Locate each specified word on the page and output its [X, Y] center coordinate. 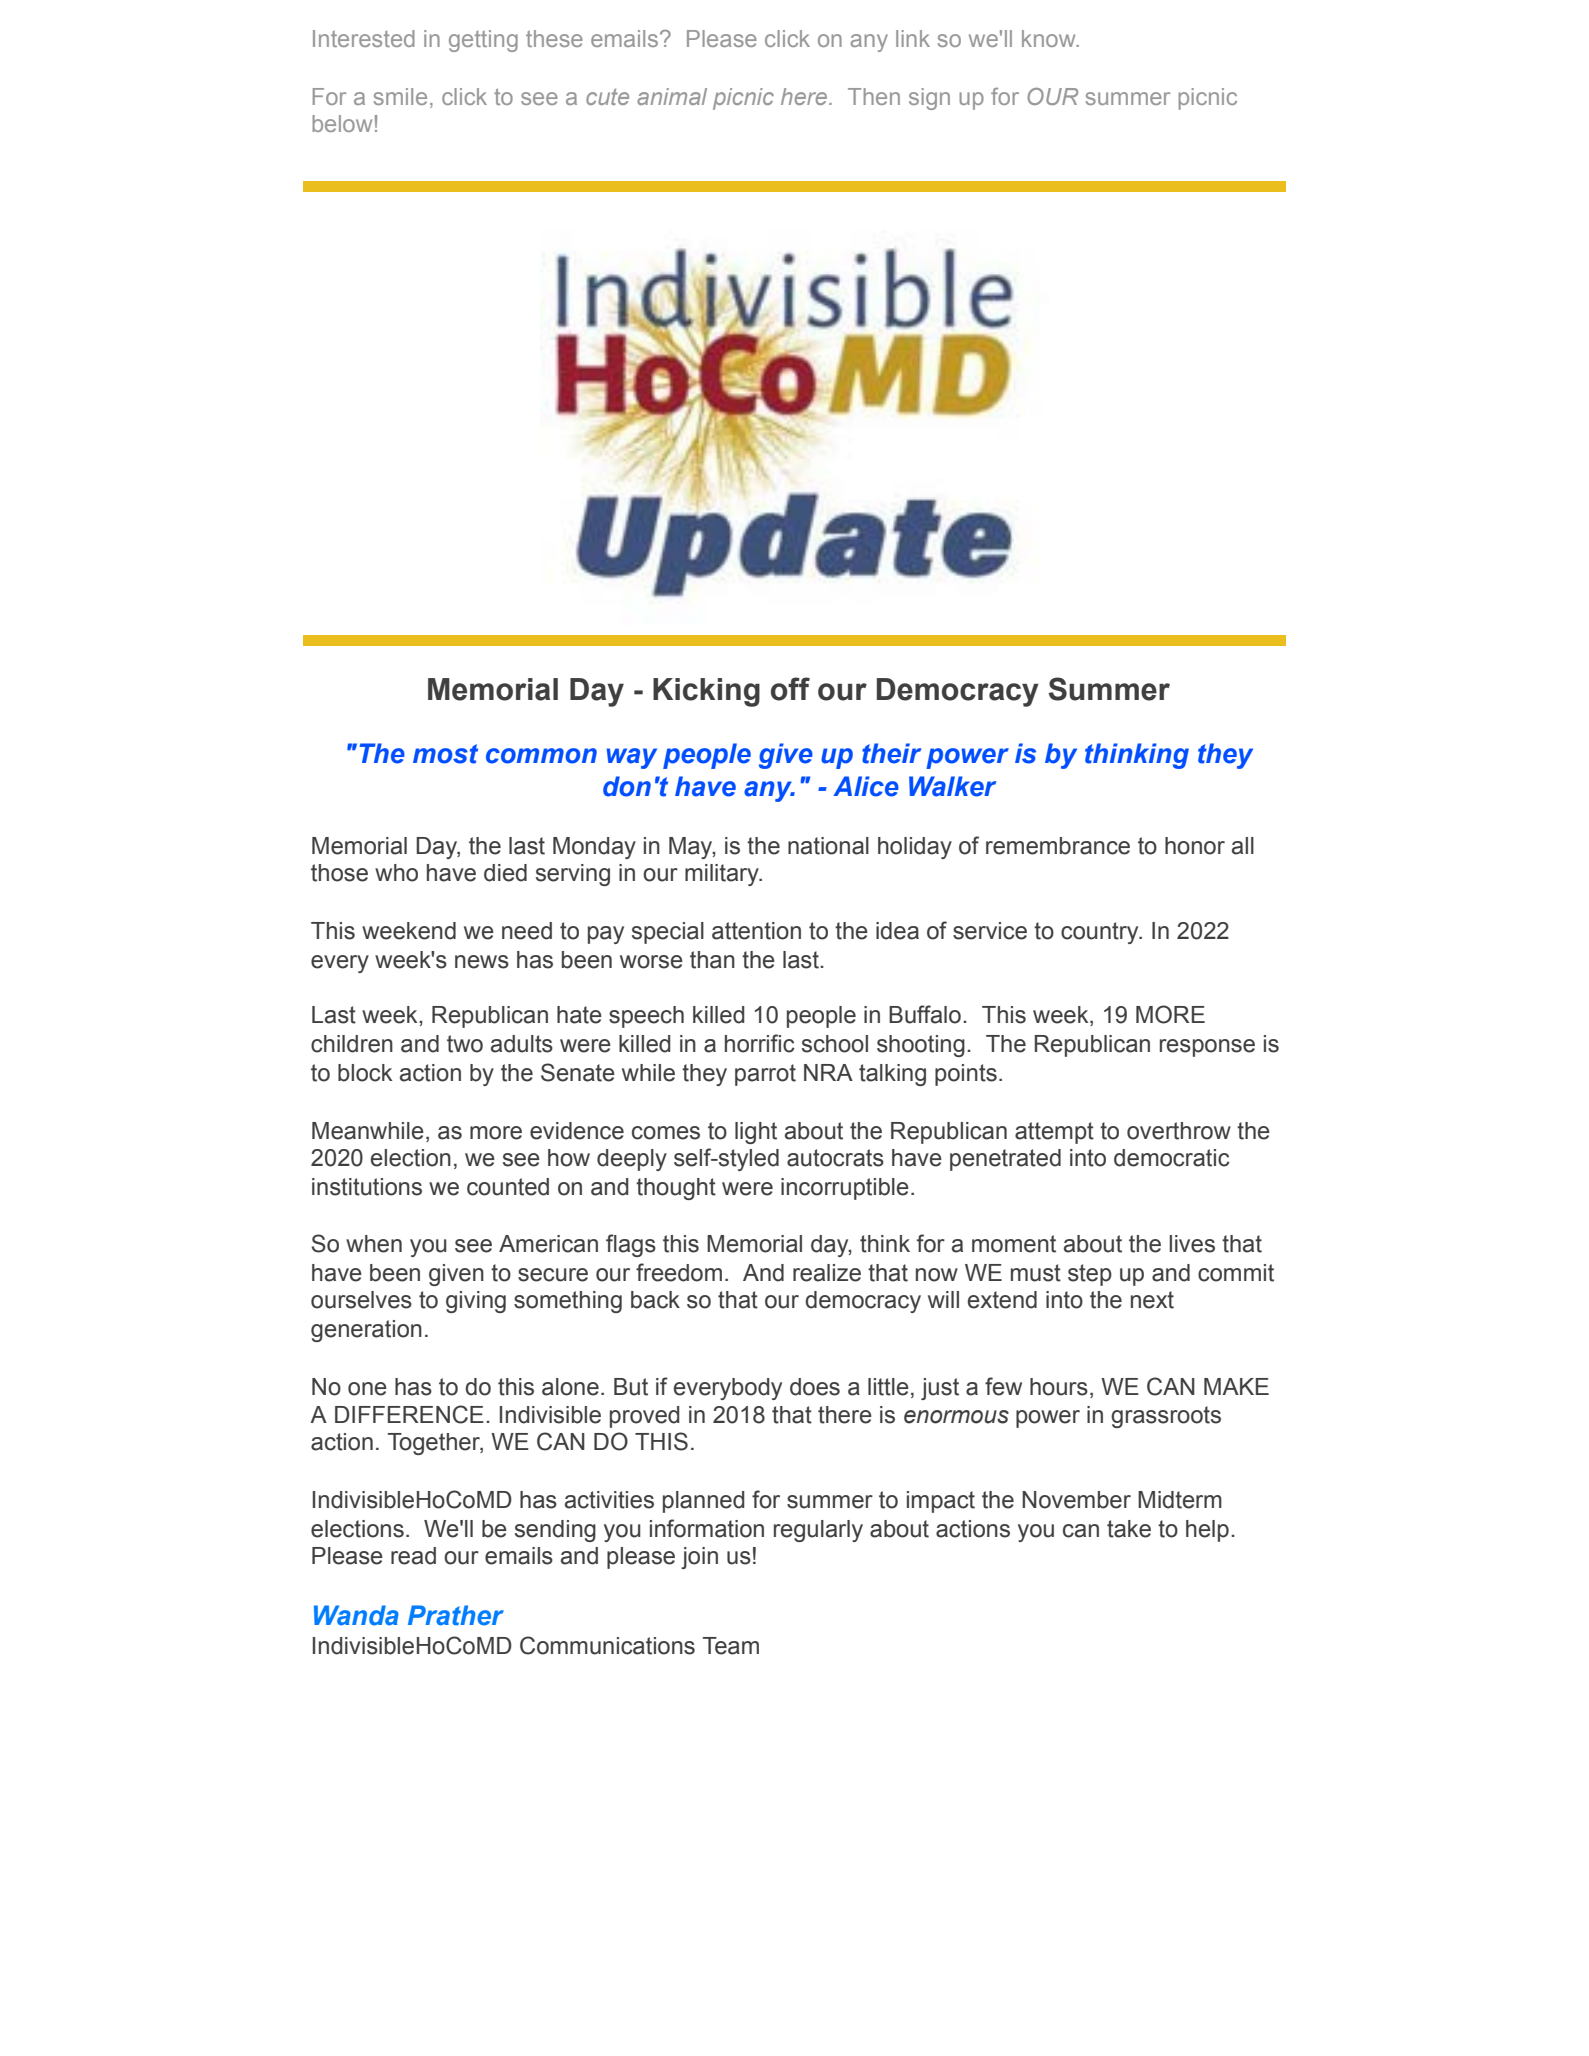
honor [1195, 846]
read [413, 1556]
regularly [818, 1531]
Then [874, 96]
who [396, 873]
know [1050, 38]
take [1129, 1529]
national [828, 846]
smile [400, 96]
